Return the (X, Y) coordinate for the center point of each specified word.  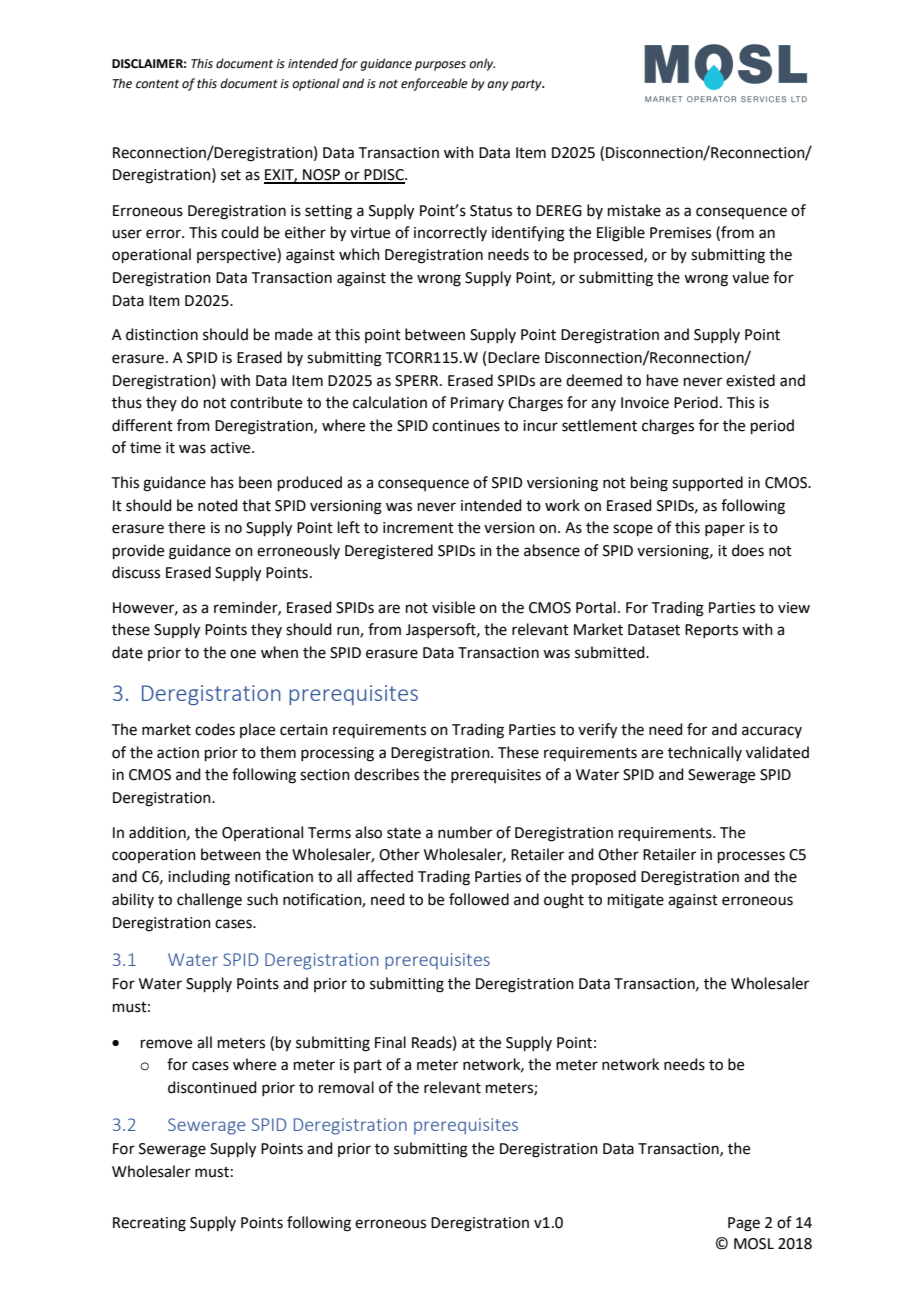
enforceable (434, 84)
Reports (711, 631)
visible (453, 607)
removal (346, 1087)
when (279, 652)
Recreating (149, 1224)
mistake (634, 210)
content (157, 84)
